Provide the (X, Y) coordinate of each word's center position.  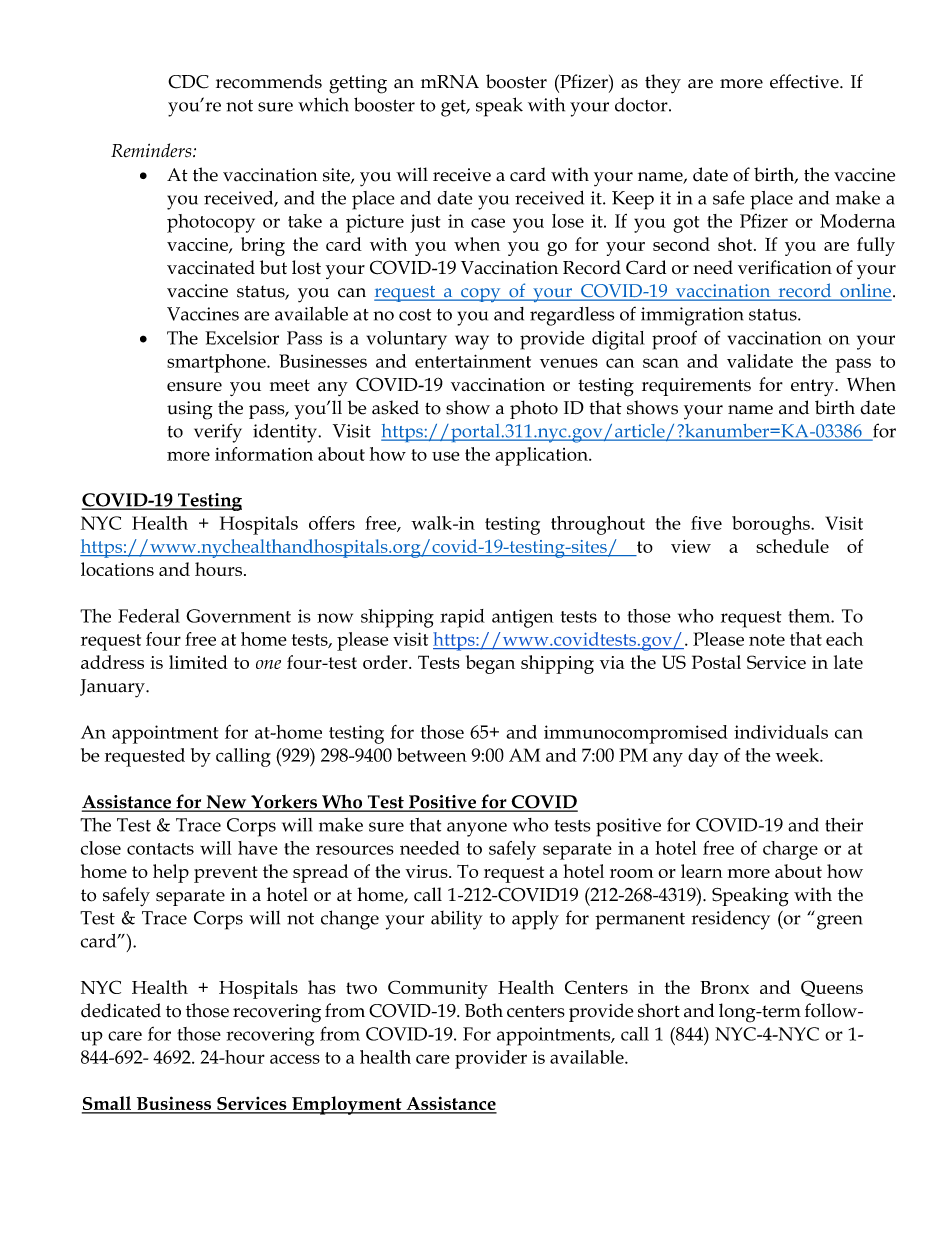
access (295, 1059)
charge (790, 850)
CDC (188, 82)
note (767, 640)
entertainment (473, 361)
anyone (477, 829)
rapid (462, 618)
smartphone (217, 363)
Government (238, 616)
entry (813, 387)
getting (358, 84)
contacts (160, 849)
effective (805, 81)
